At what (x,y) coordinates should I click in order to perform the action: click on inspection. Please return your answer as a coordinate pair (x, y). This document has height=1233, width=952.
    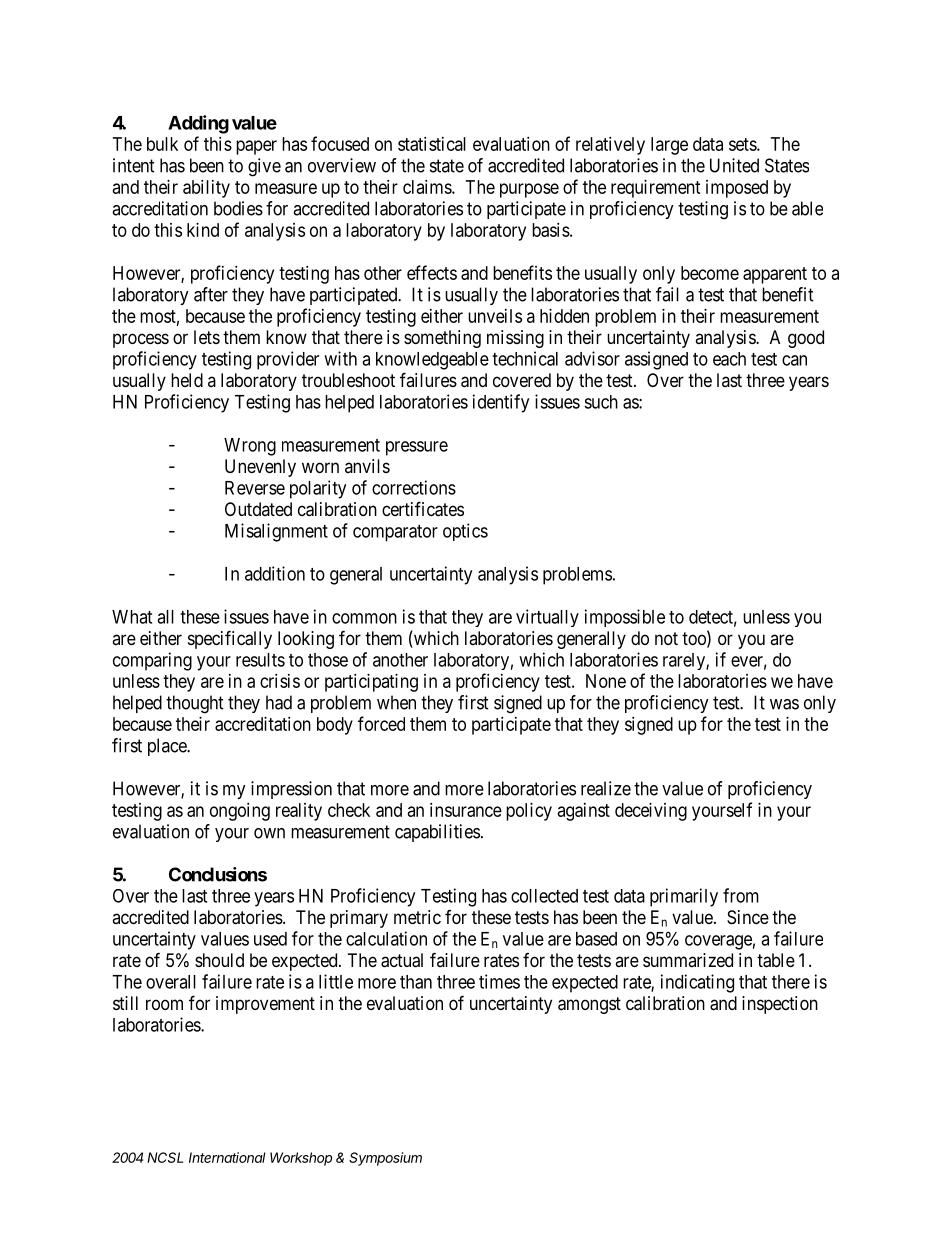
    Looking at the image, I should click on (780, 1005).
